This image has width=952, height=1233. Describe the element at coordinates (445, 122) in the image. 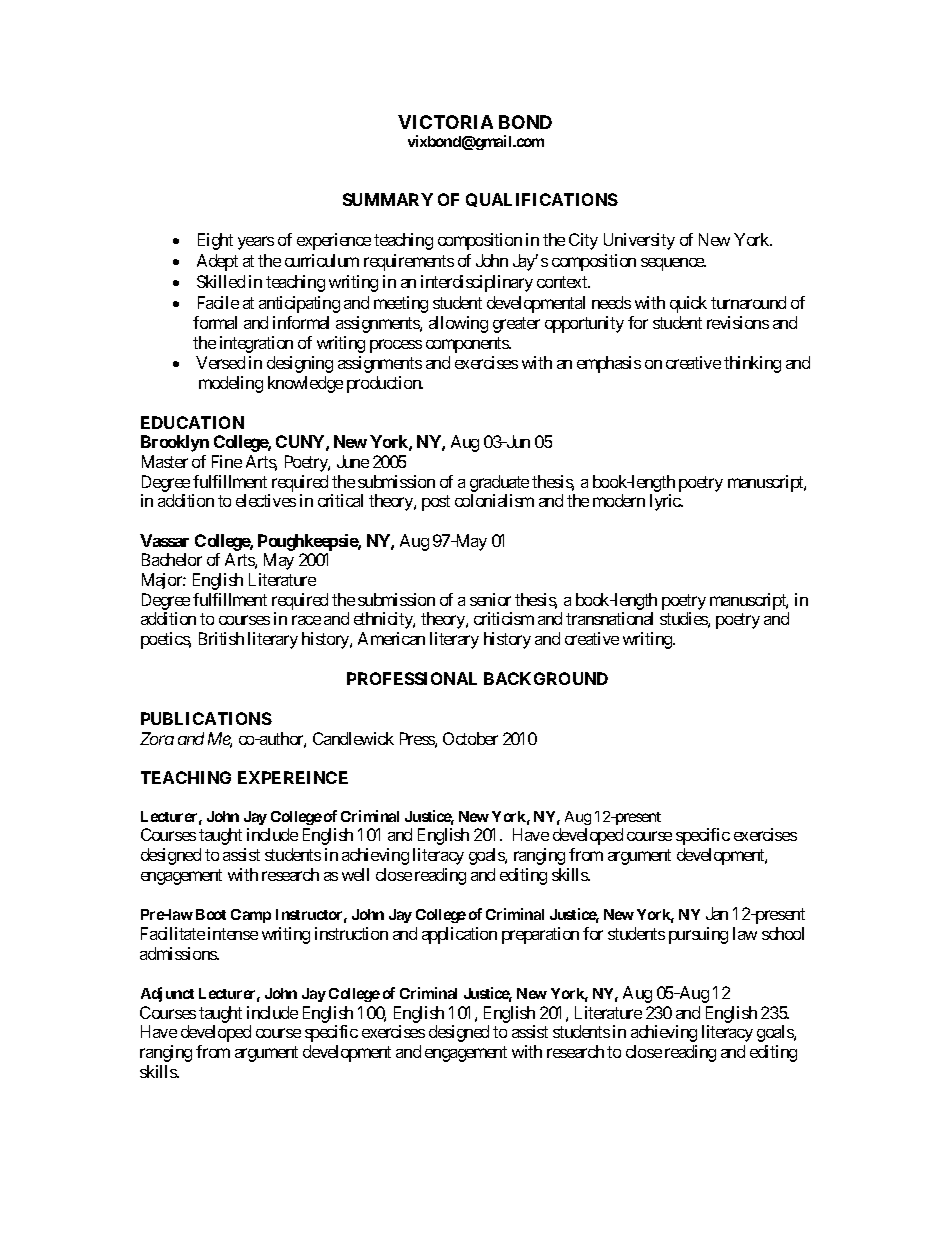

I see `VICTORIA` at that location.
